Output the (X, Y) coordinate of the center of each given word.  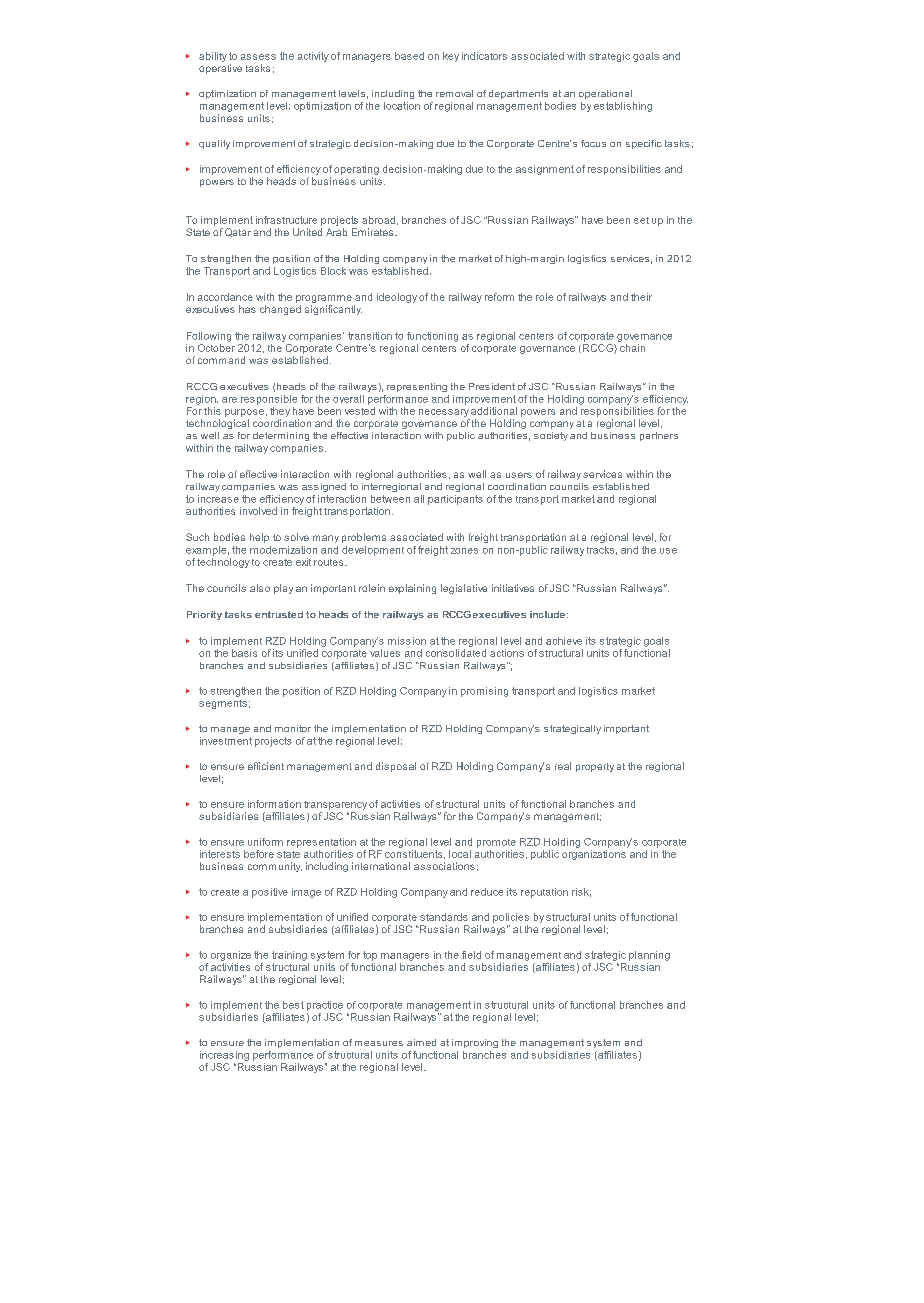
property (595, 767)
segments (223, 704)
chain (632, 348)
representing (417, 387)
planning (649, 956)
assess (258, 57)
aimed (421, 1042)
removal (454, 93)
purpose (244, 413)
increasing (224, 1056)
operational (605, 94)
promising (484, 692)
